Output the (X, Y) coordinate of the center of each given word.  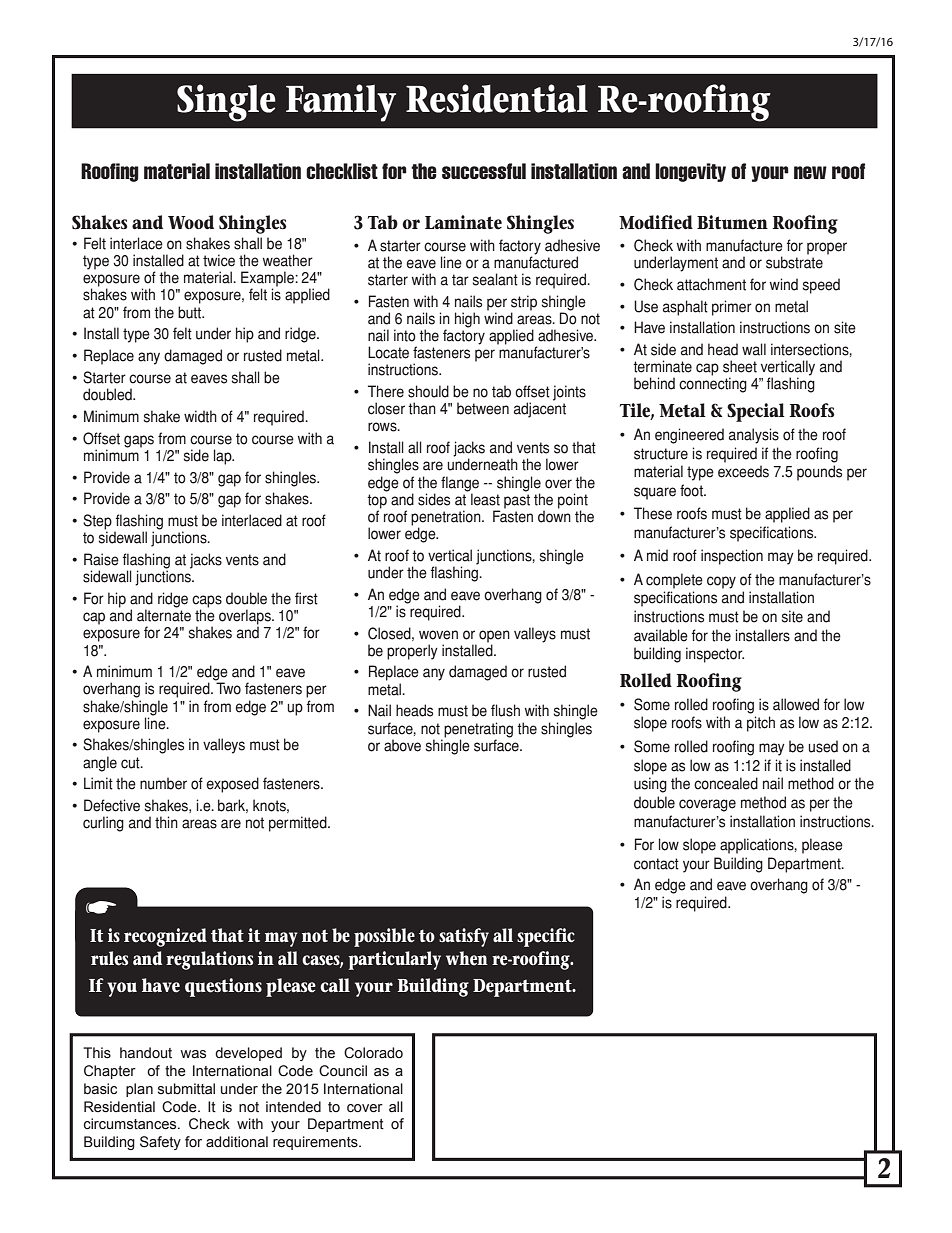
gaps (139, 441)
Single (226, 103)
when (467, 958)
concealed (726, 783)
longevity (690, 172)
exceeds (743, 471)
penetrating (478, 730)
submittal (186, 1089)
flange (460, 484)
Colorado (373, 1053)
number (163, 783)
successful (484, 171)
